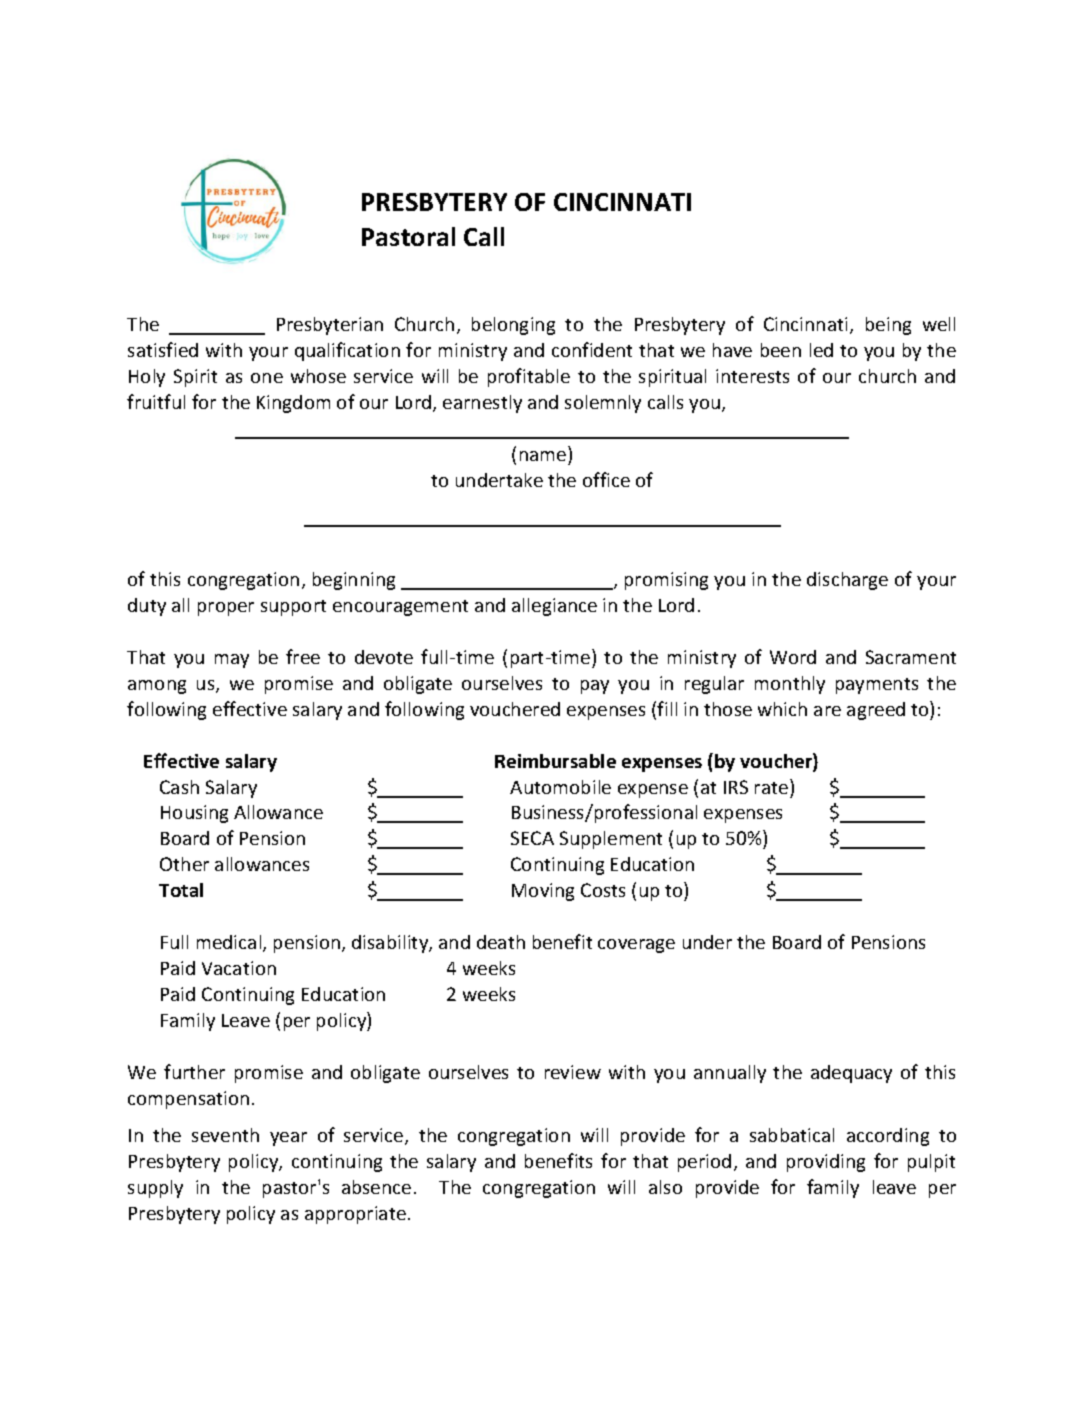  What do you see at coordinates (821, 350) in the screenshot?
I see `led` at bounding box center [821, 350].
